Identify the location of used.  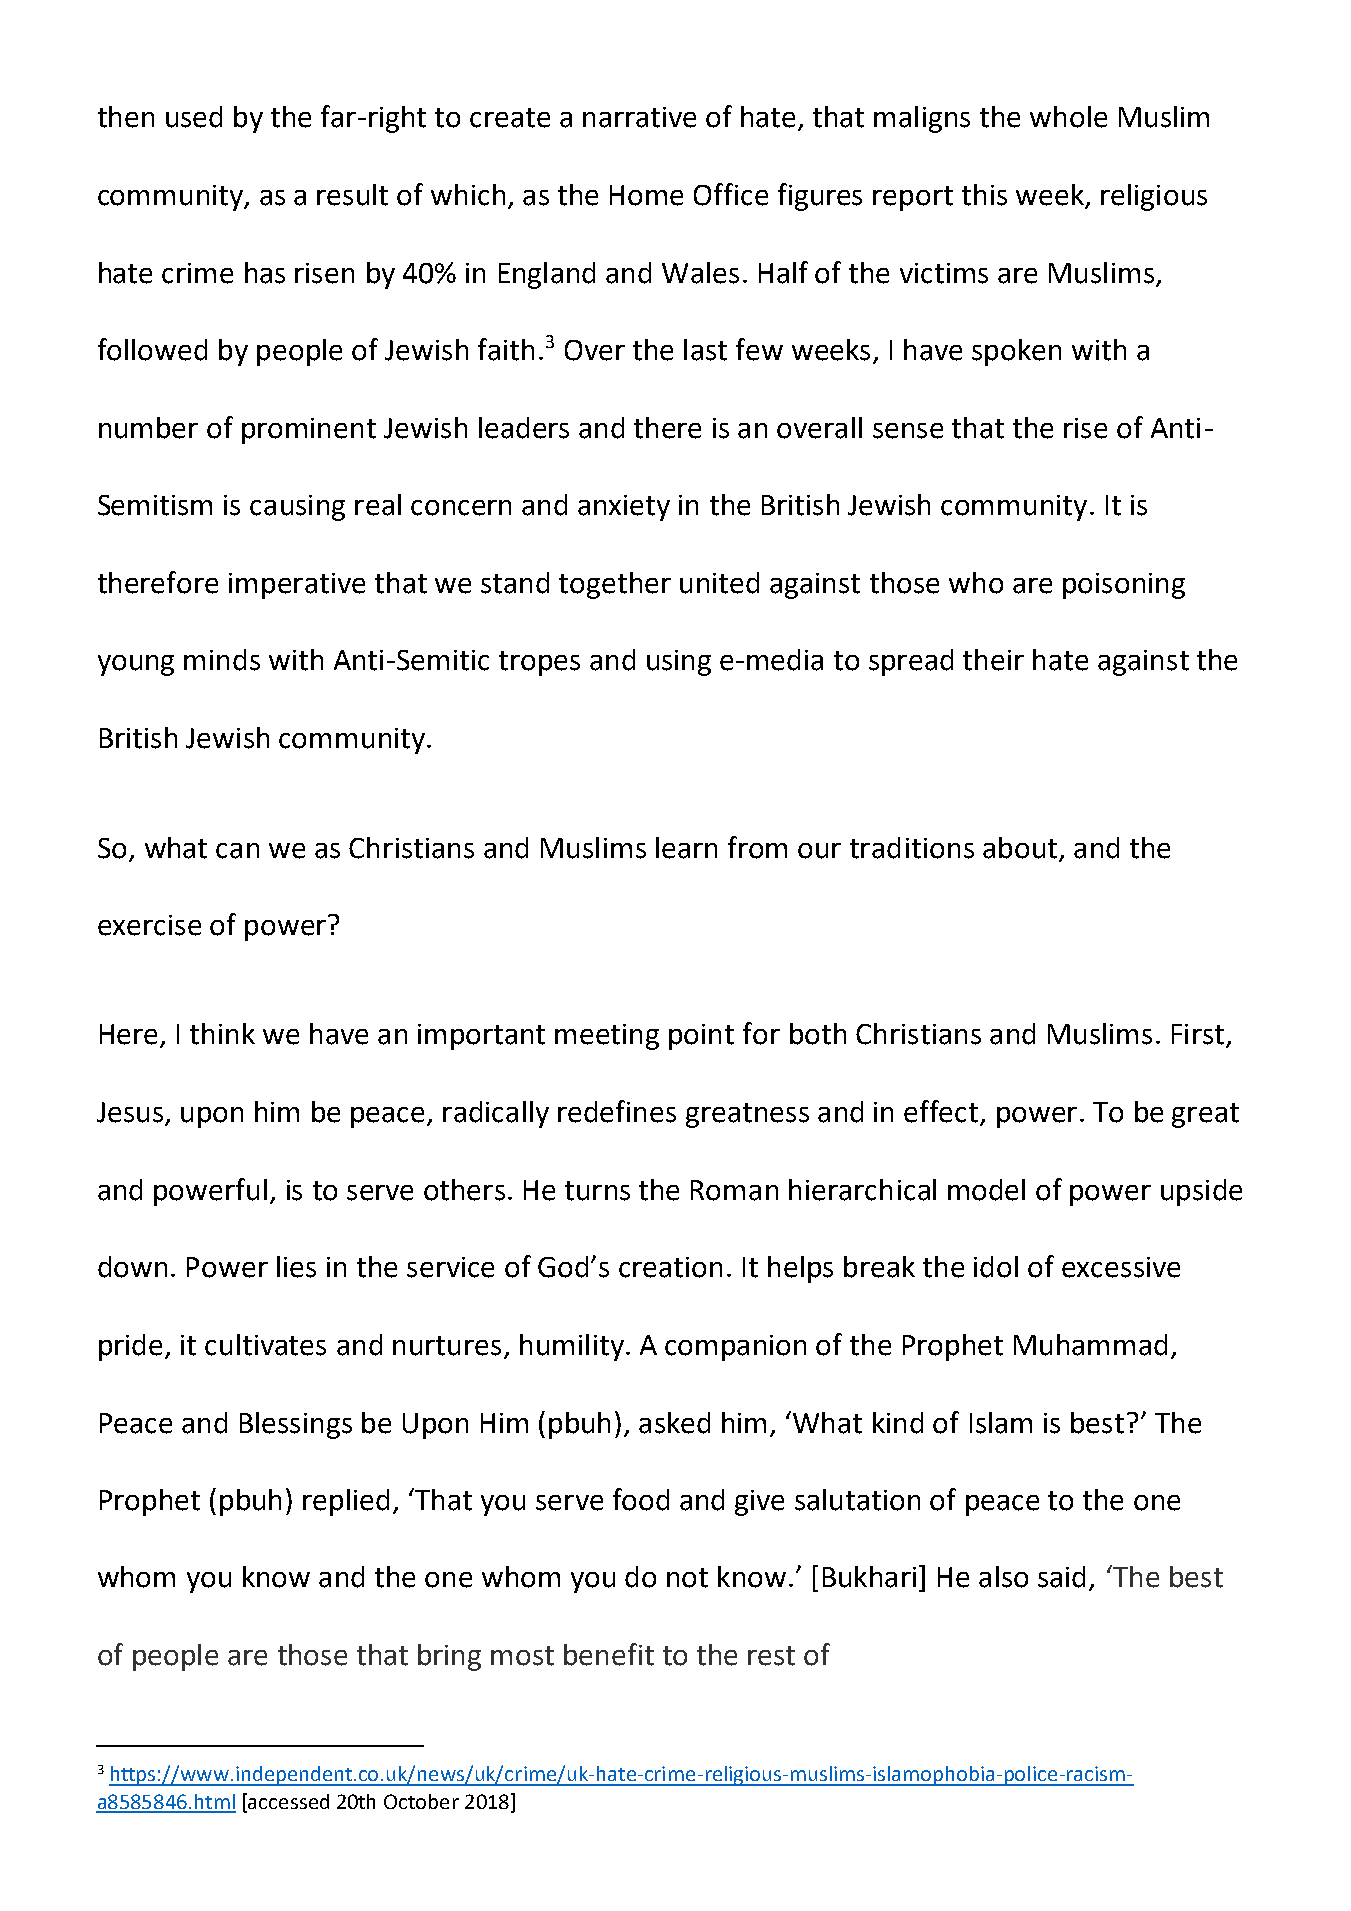
(194, 117).
